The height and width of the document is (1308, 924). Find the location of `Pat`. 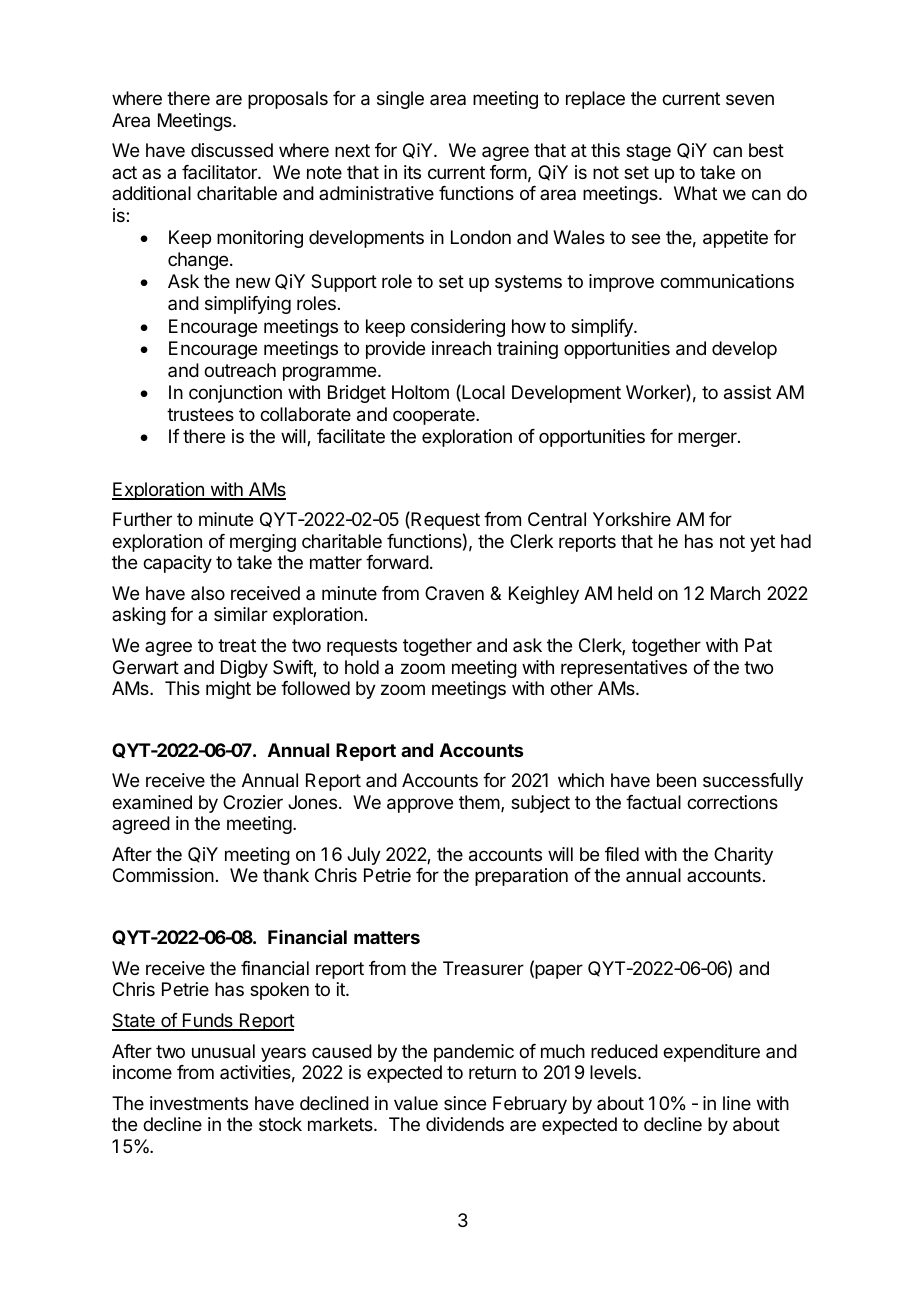

Pat is located at coordinates (758, 645).
